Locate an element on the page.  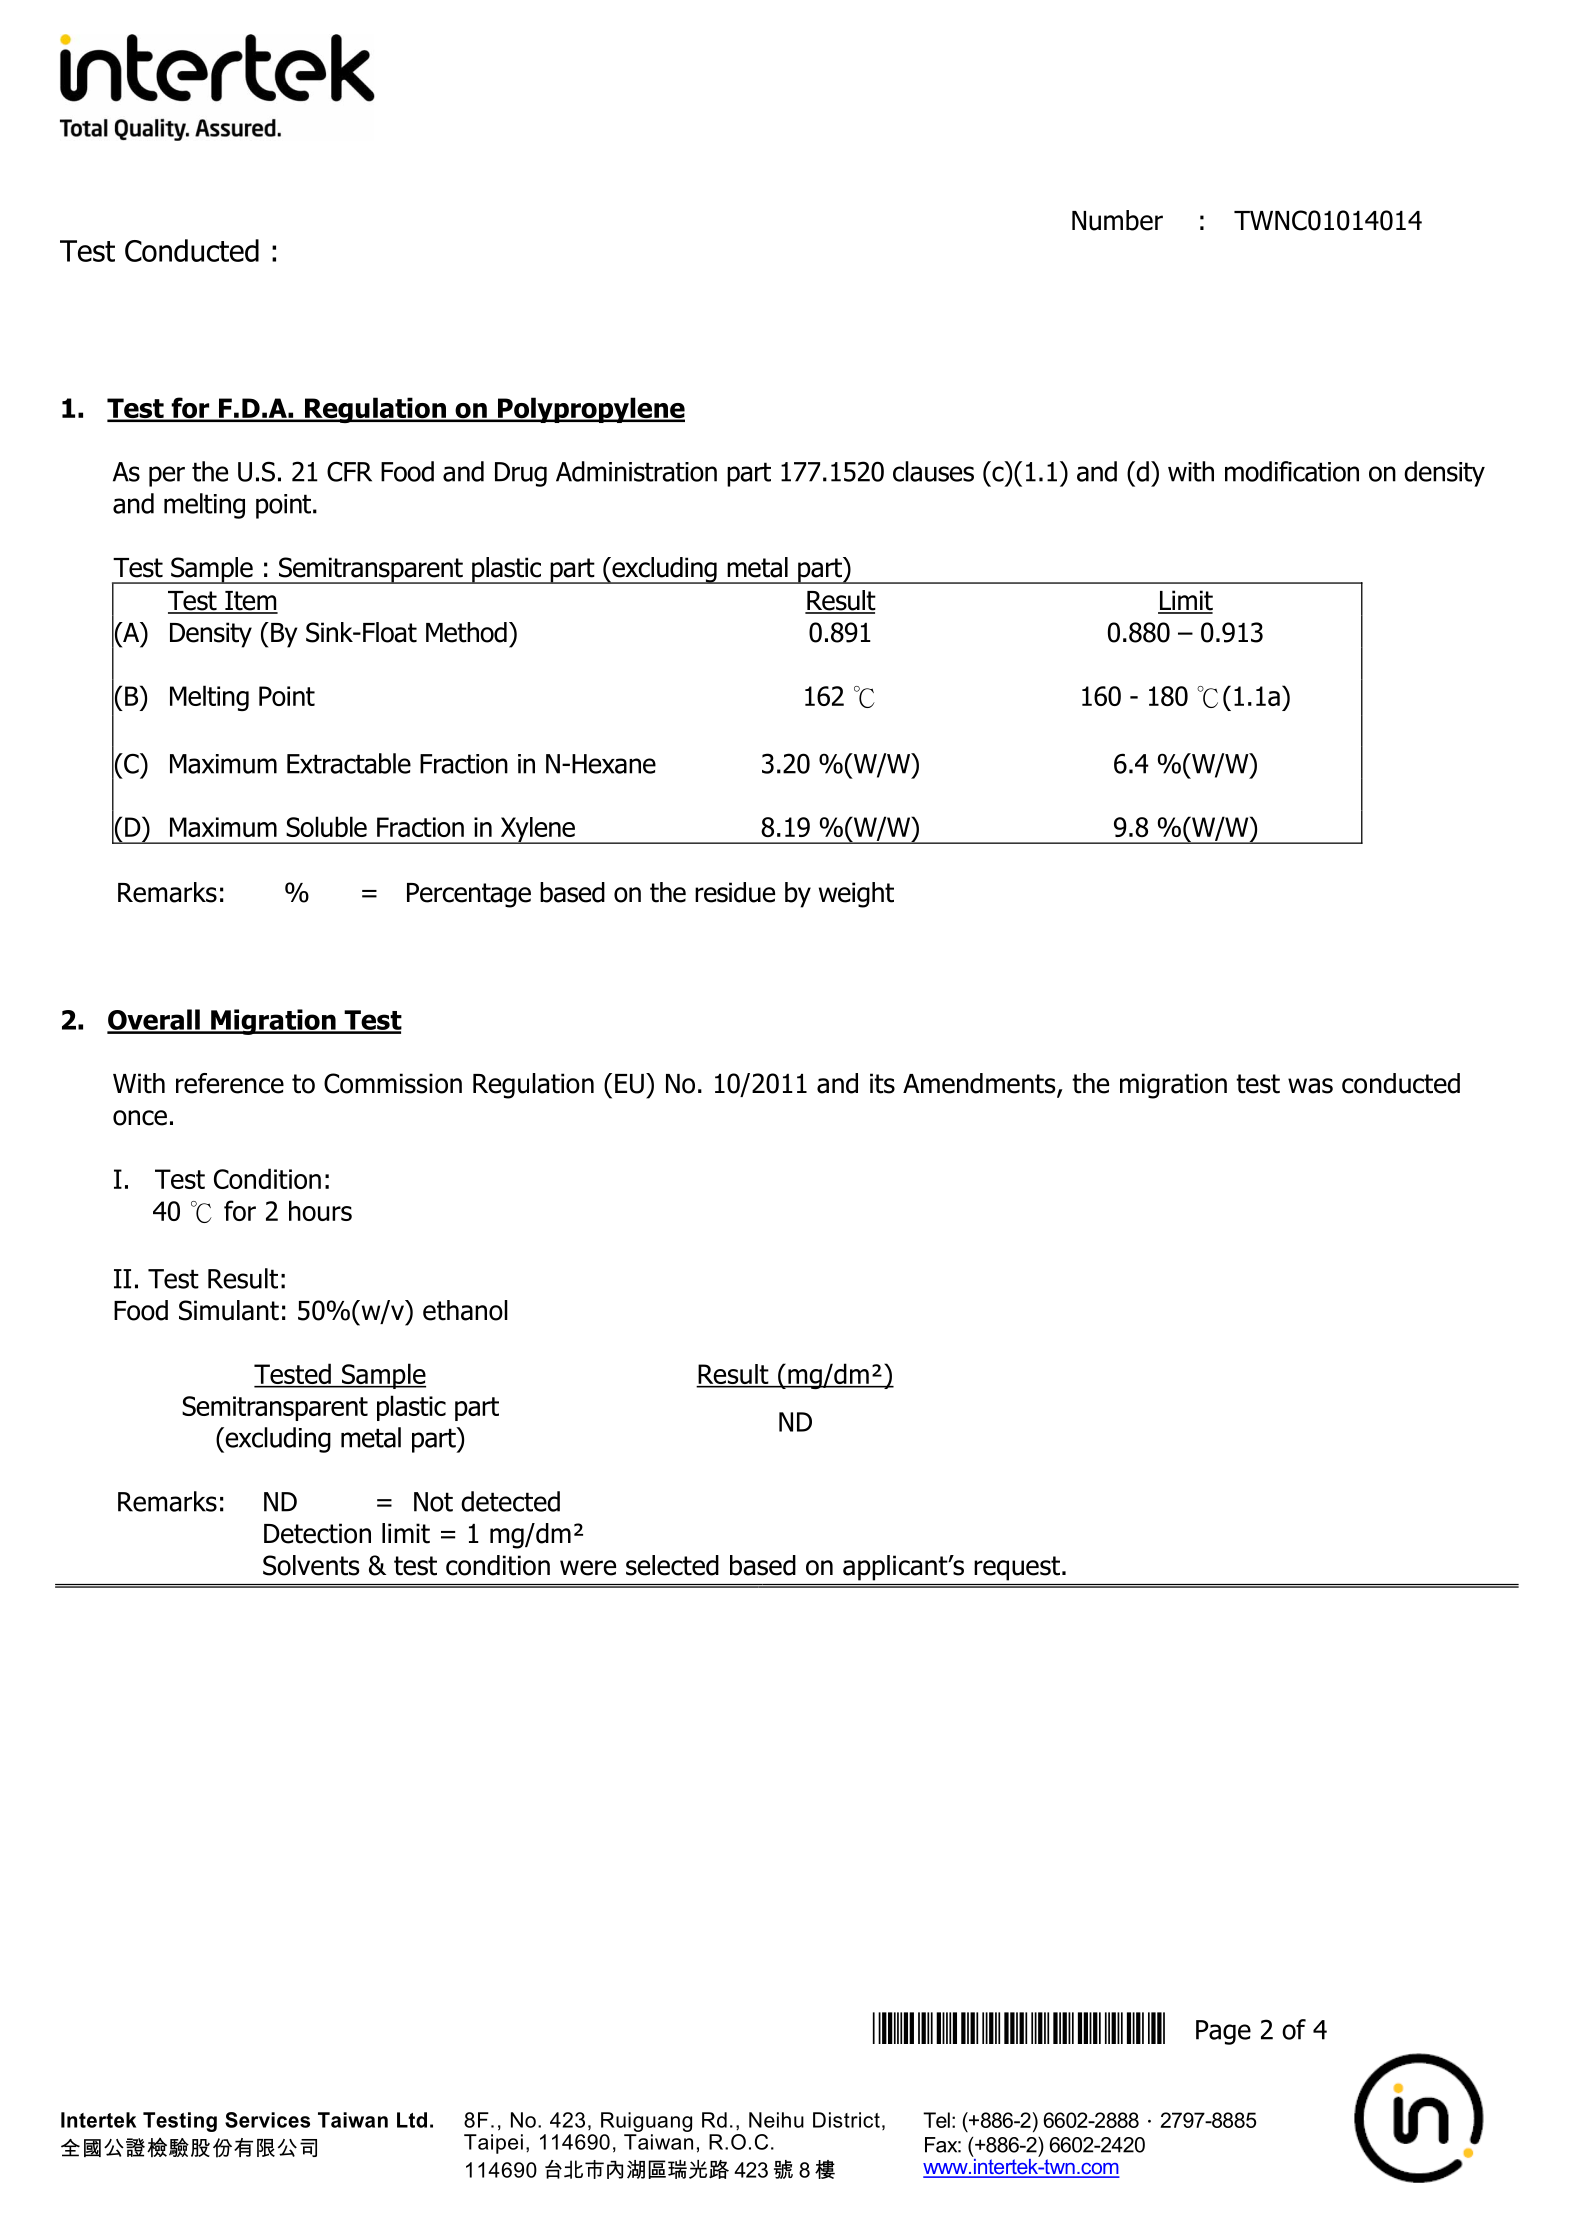
CFR is located at coordinates (349, 471).
